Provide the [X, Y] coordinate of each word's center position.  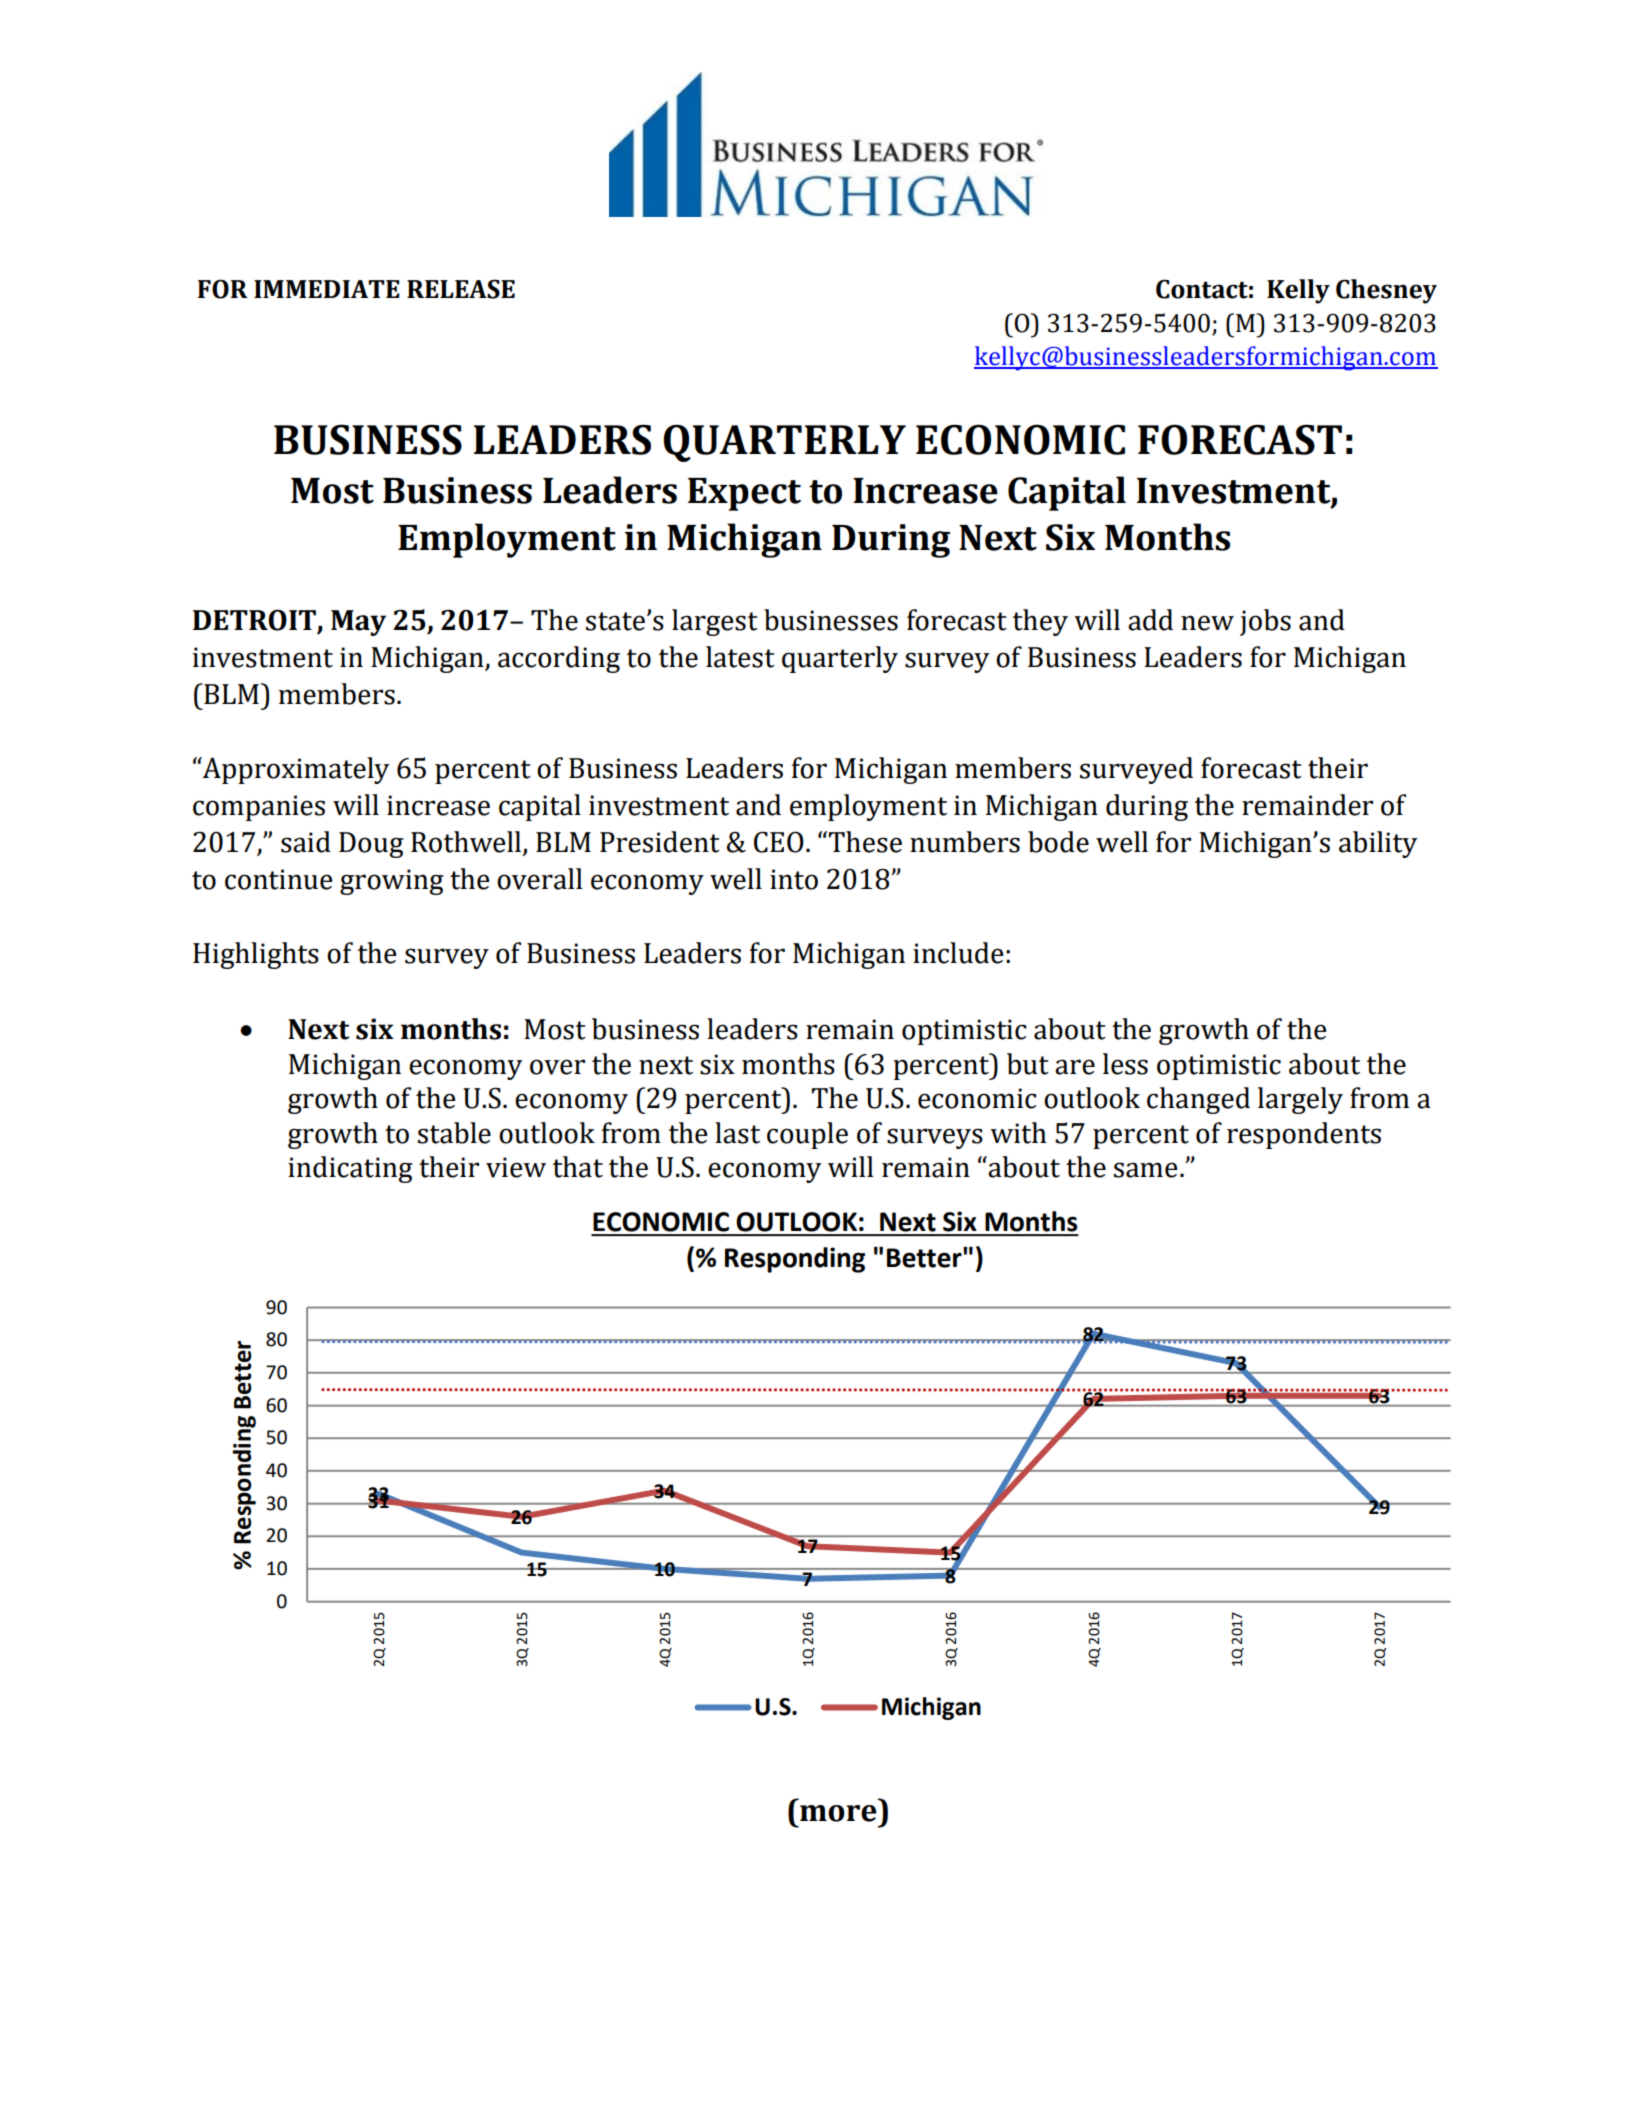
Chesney [1386, 291]
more [838, 1813]
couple [807, 1135]
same [1146, 1170]
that [578, 1167]
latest [740, 657]
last [737, 1133]
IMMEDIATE [327, 289]
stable [454, 1133]
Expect [744, 494]
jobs [1265, 622]
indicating [350, 1169]
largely [1300, 1100]
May [358, 623]
